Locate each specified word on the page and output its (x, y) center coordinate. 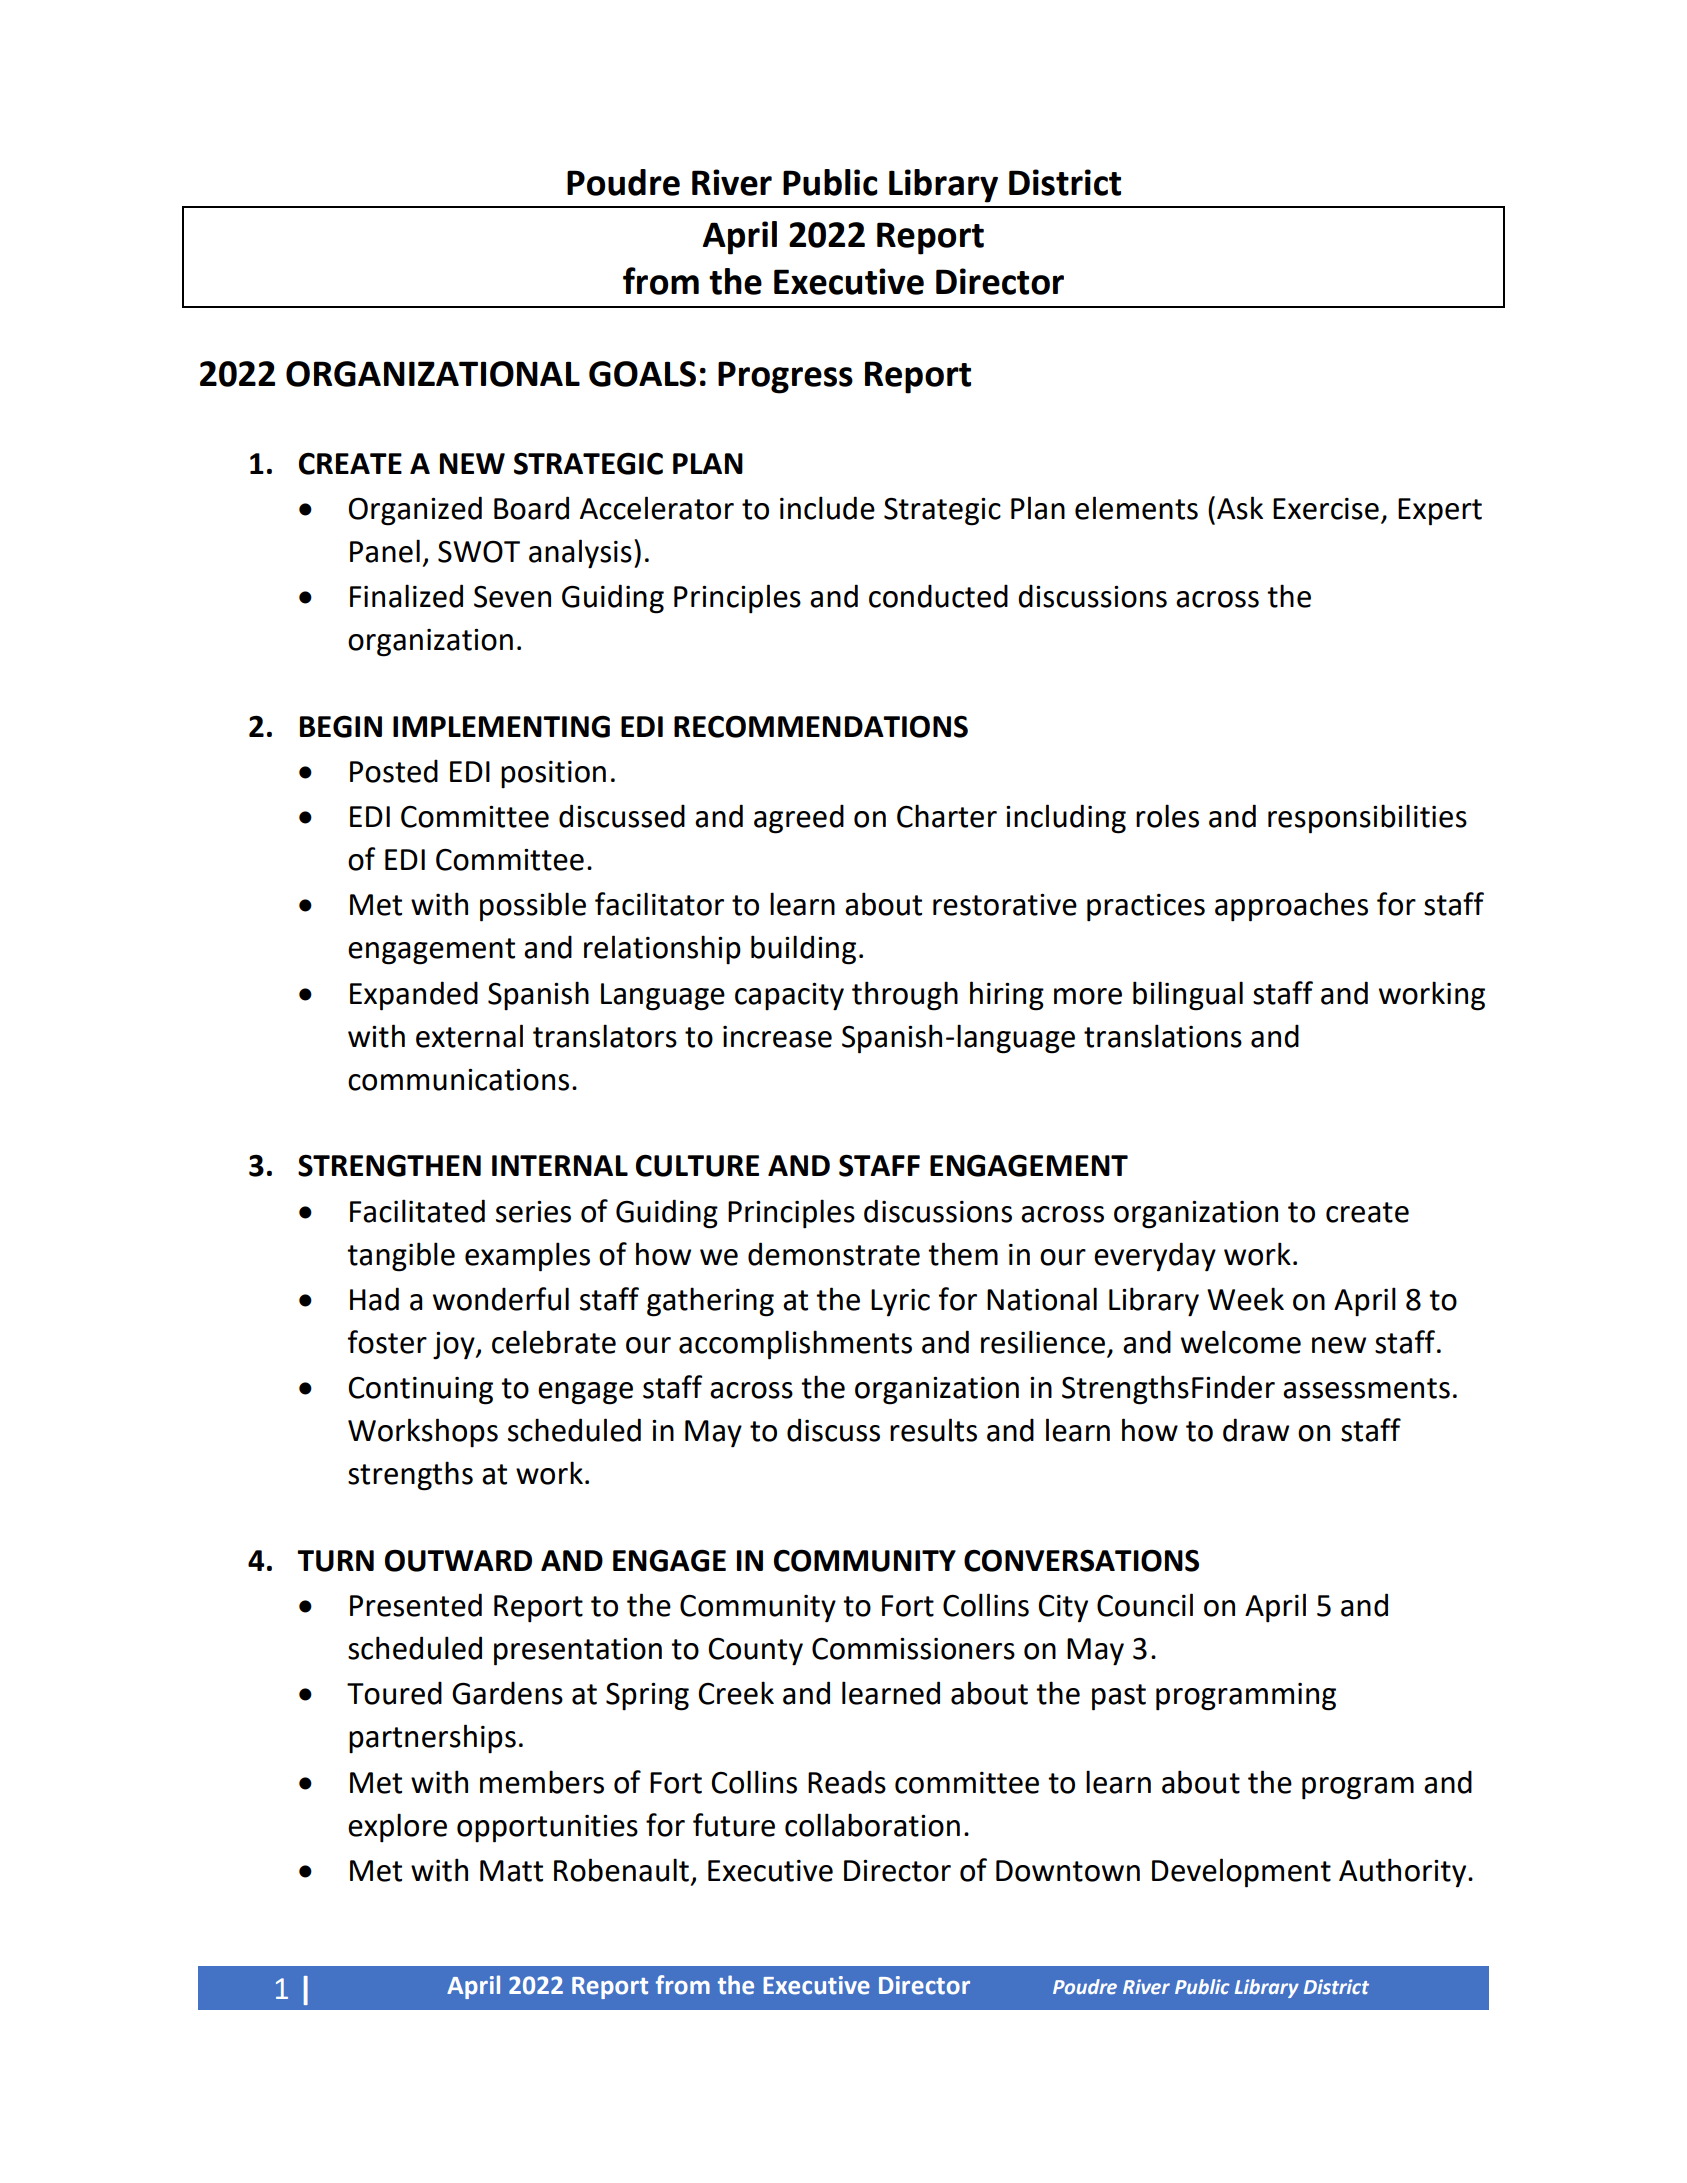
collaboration (872, 1825)
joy (455, 1346)
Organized (415, 511)
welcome (1241, 1342)
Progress (785, 377)
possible (533, 907)
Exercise (1326, 509)
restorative (1005, 905)
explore (397, 1828)
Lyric (900, 1303)
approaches (1291, 907)
